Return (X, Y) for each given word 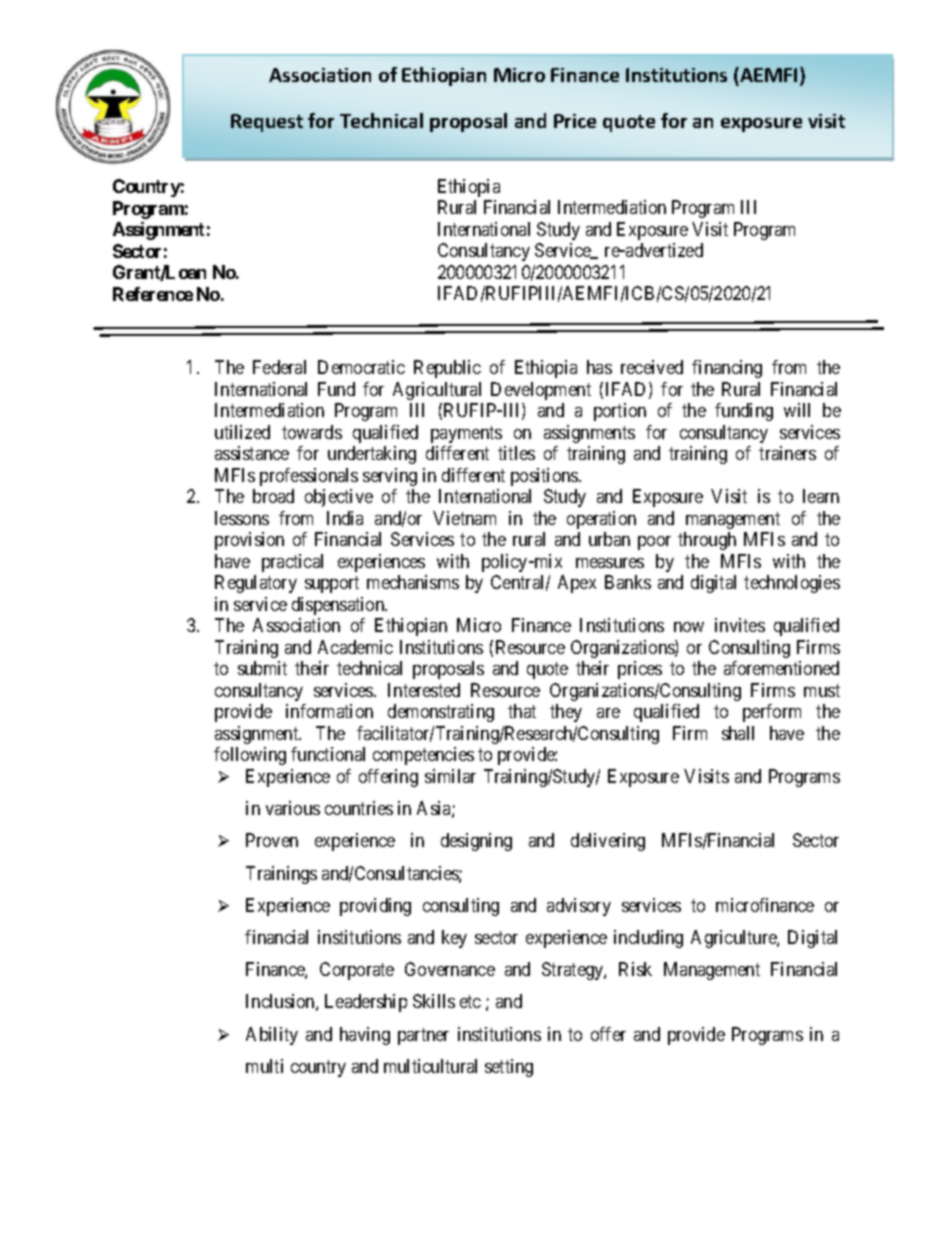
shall (738, 733)
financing (727, 369)
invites (740, 625)
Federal (279, 367)
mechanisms (413, 582)
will (797, 410)
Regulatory (256, 584)
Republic (447, 369)
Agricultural (437, 391)
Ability (272, 1036)
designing (476, 842)
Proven (272, 840)
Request (267, 123)
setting (509, 1068)
